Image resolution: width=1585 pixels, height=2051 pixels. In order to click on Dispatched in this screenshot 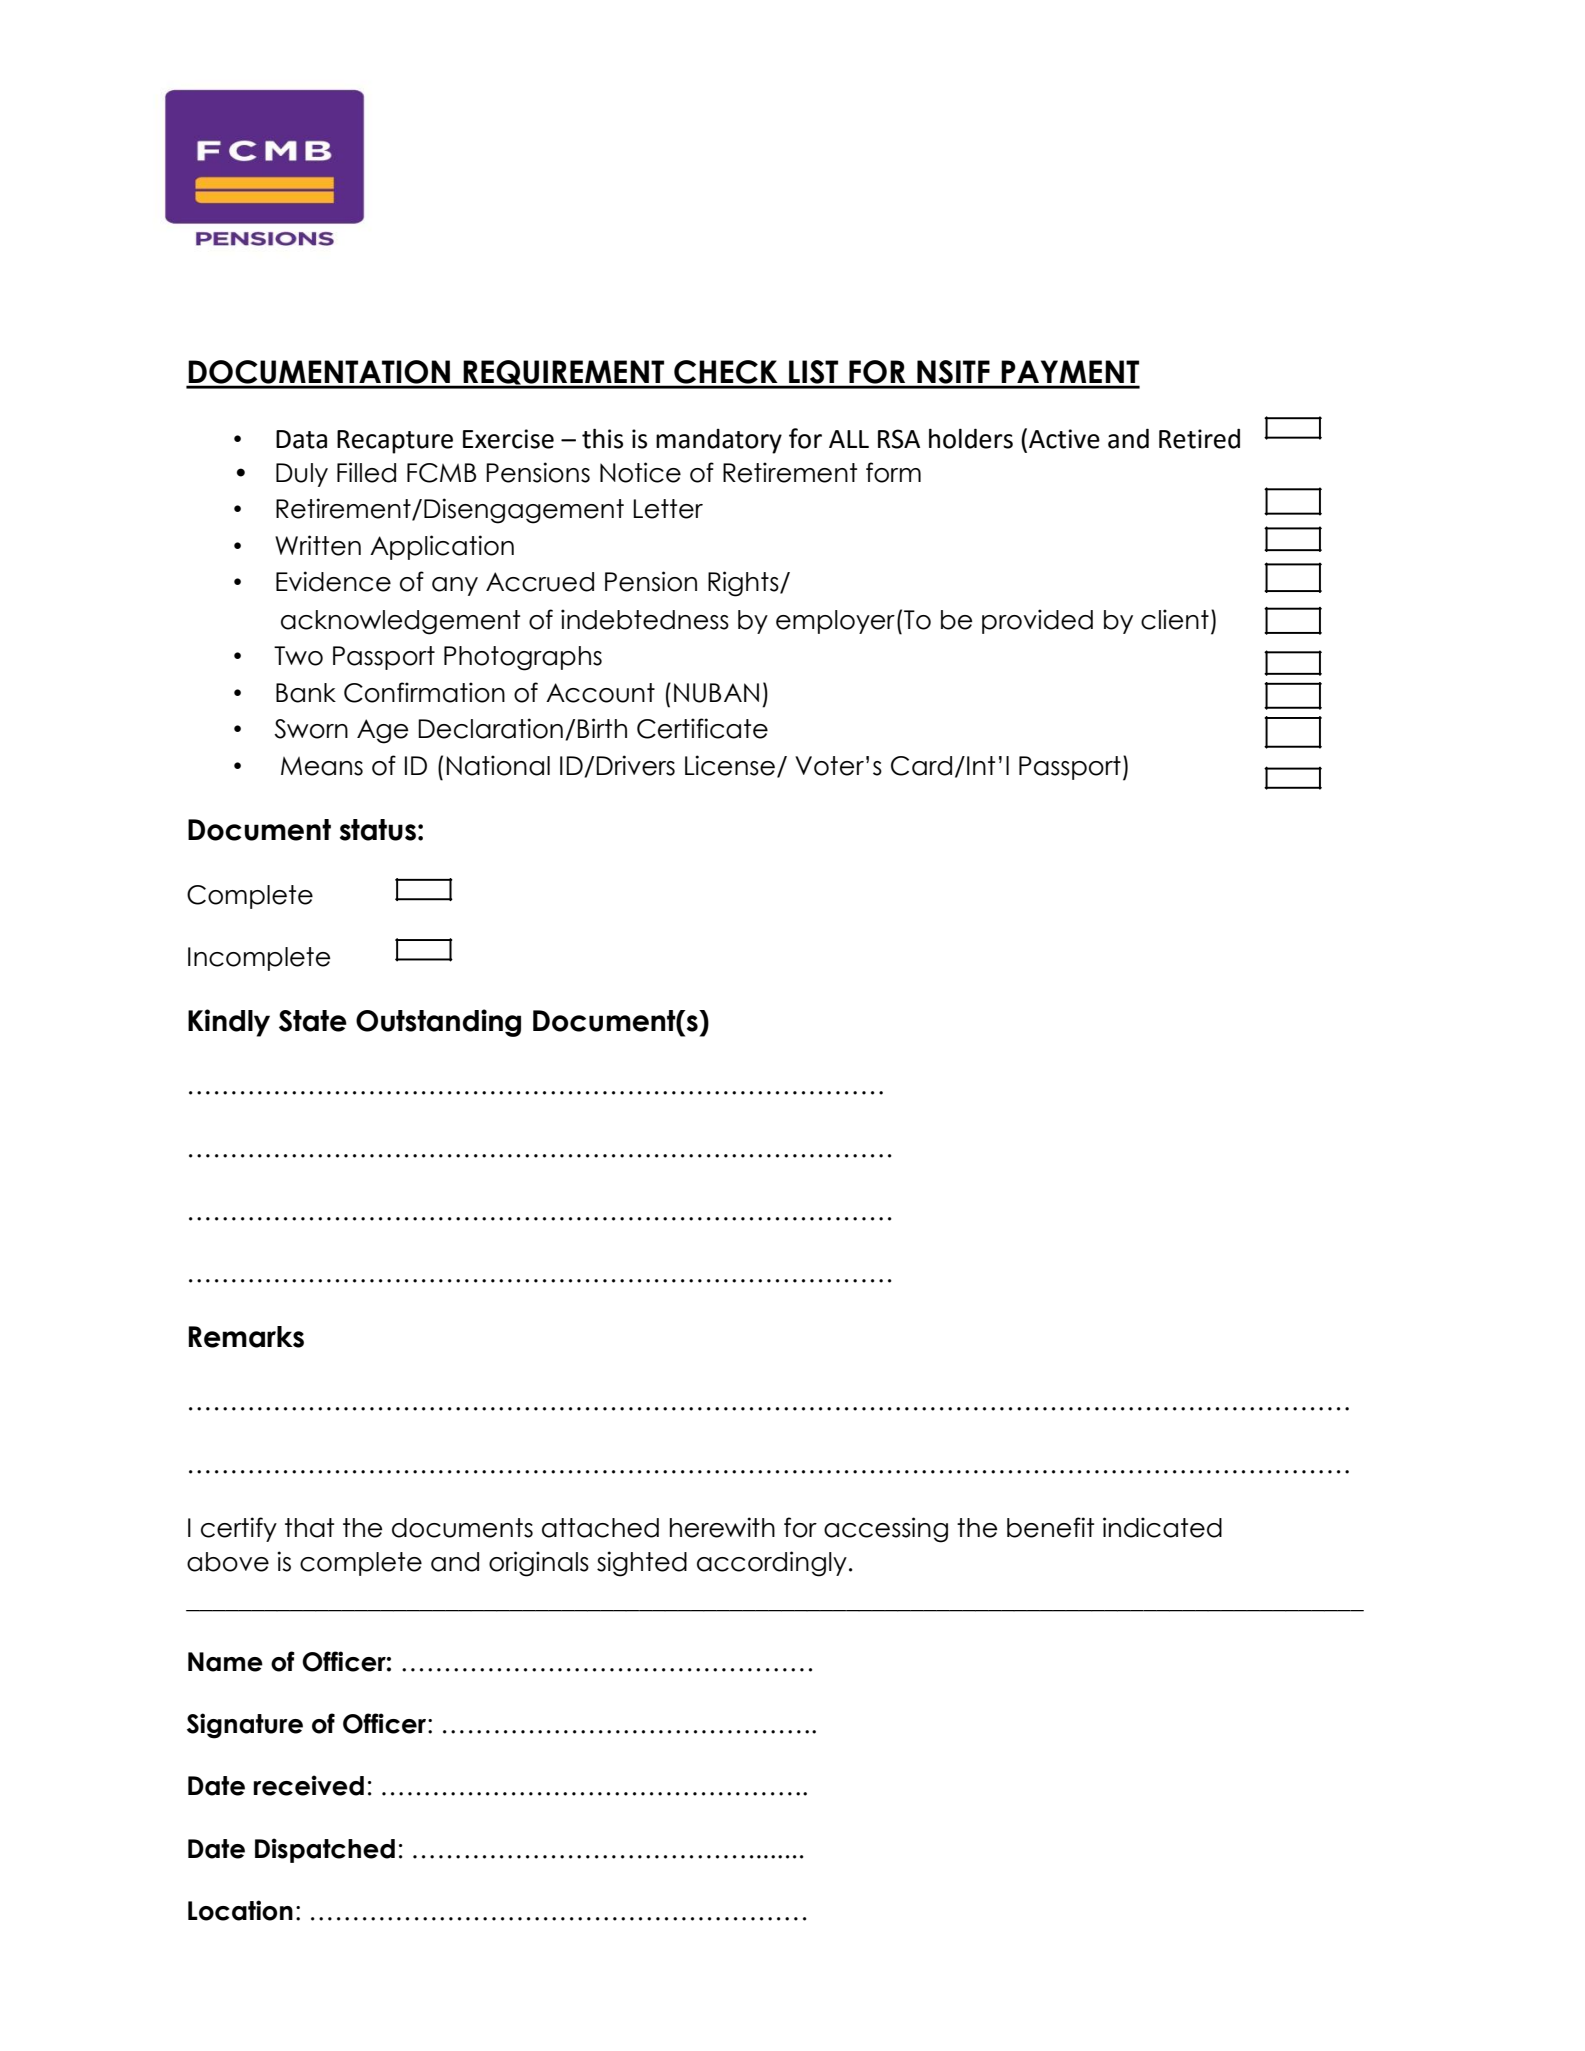, I will do `click(325, 1850)`.
